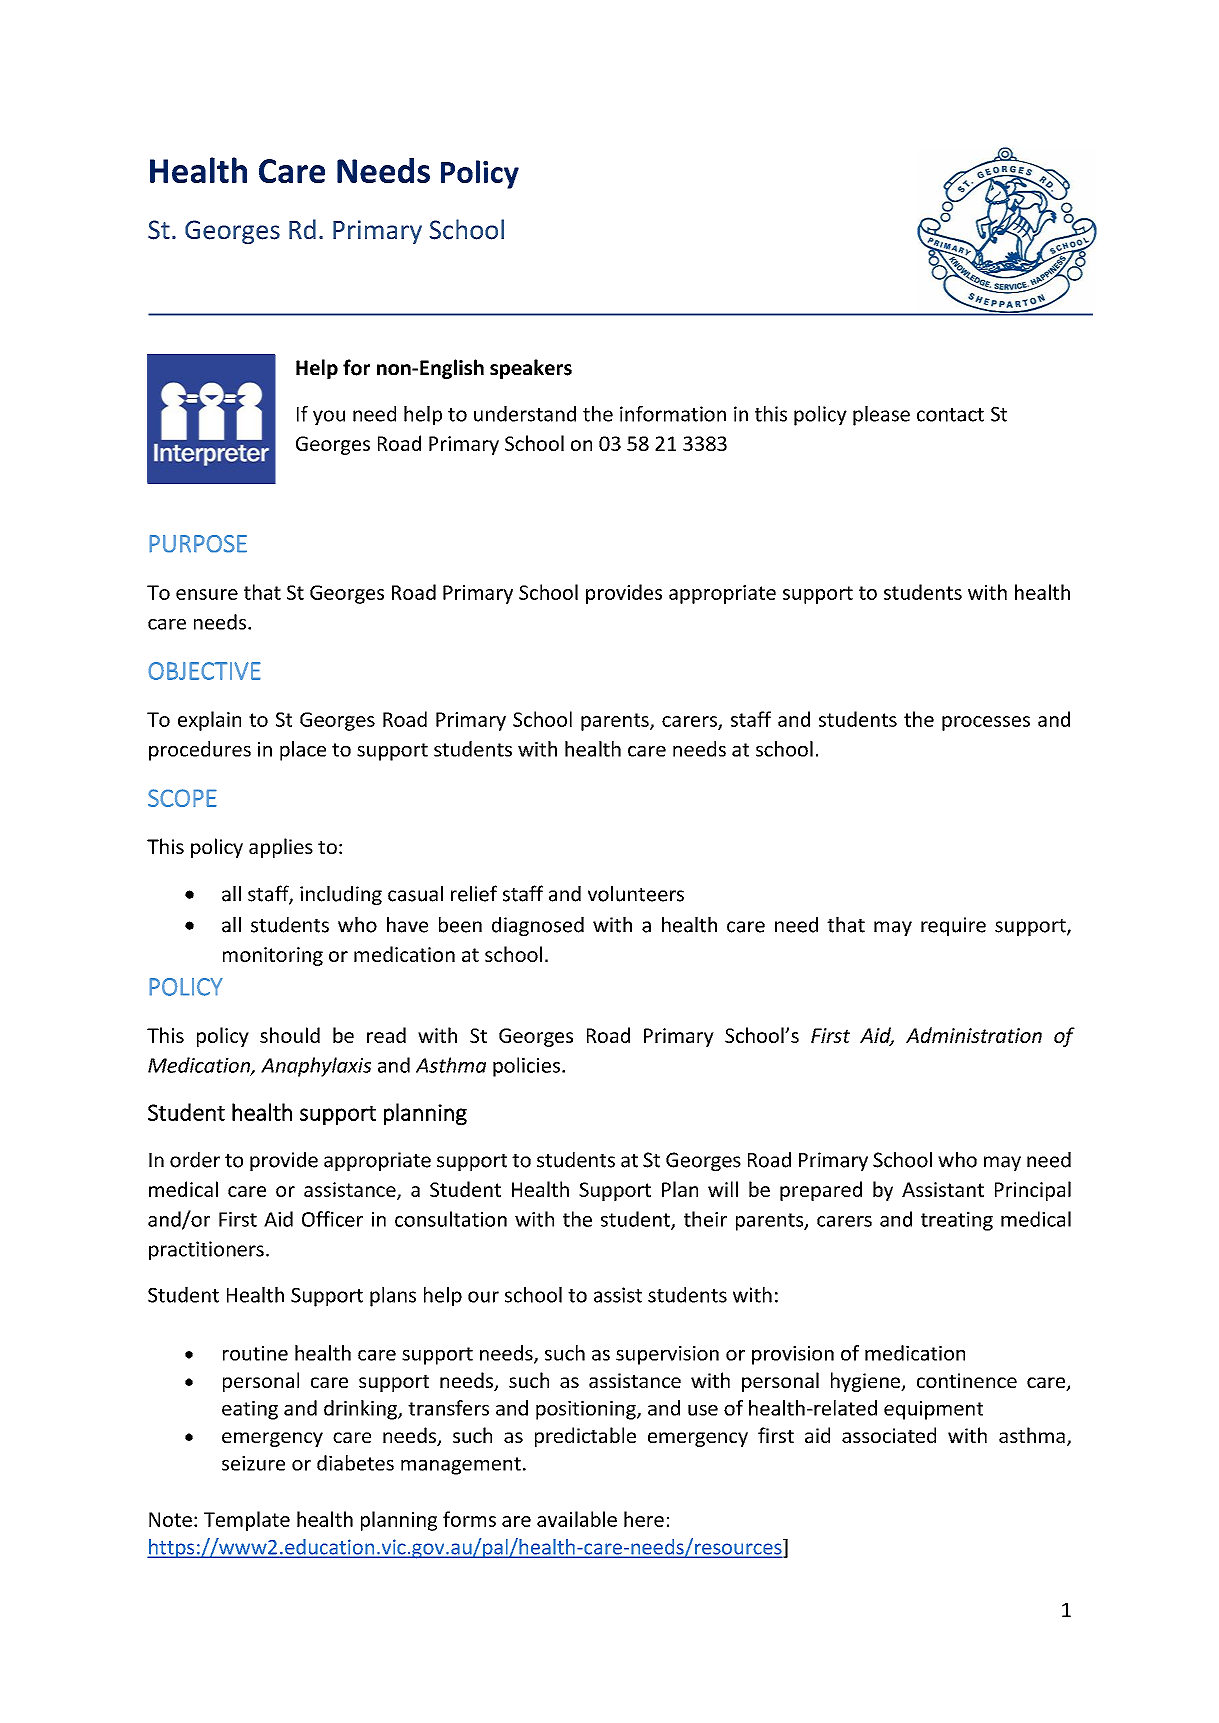  Describe the element at coordinates (636, 894) in the screenshot. I see `volunteers` at that location.
